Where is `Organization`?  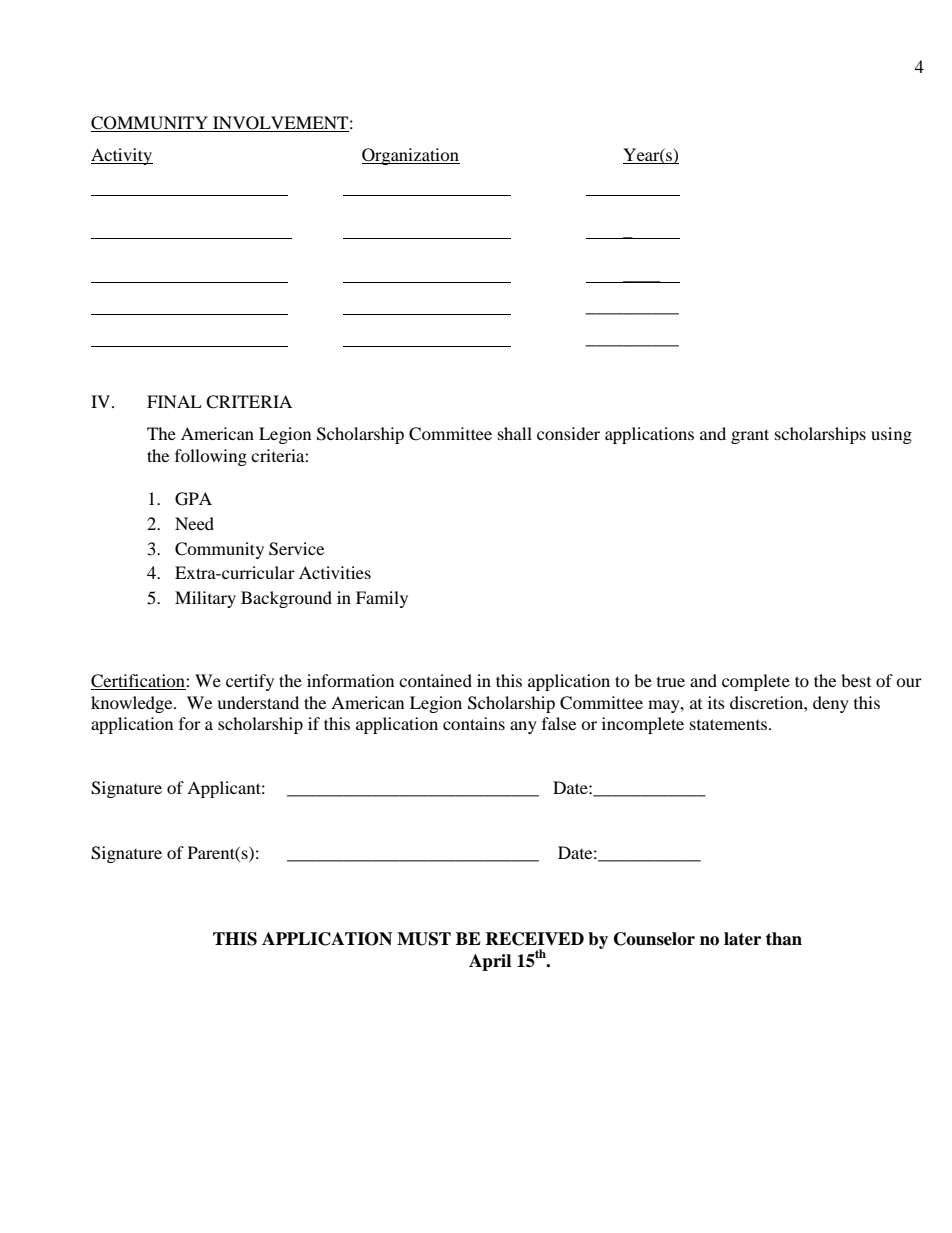 Organization is located at coordinates (411, 156).
